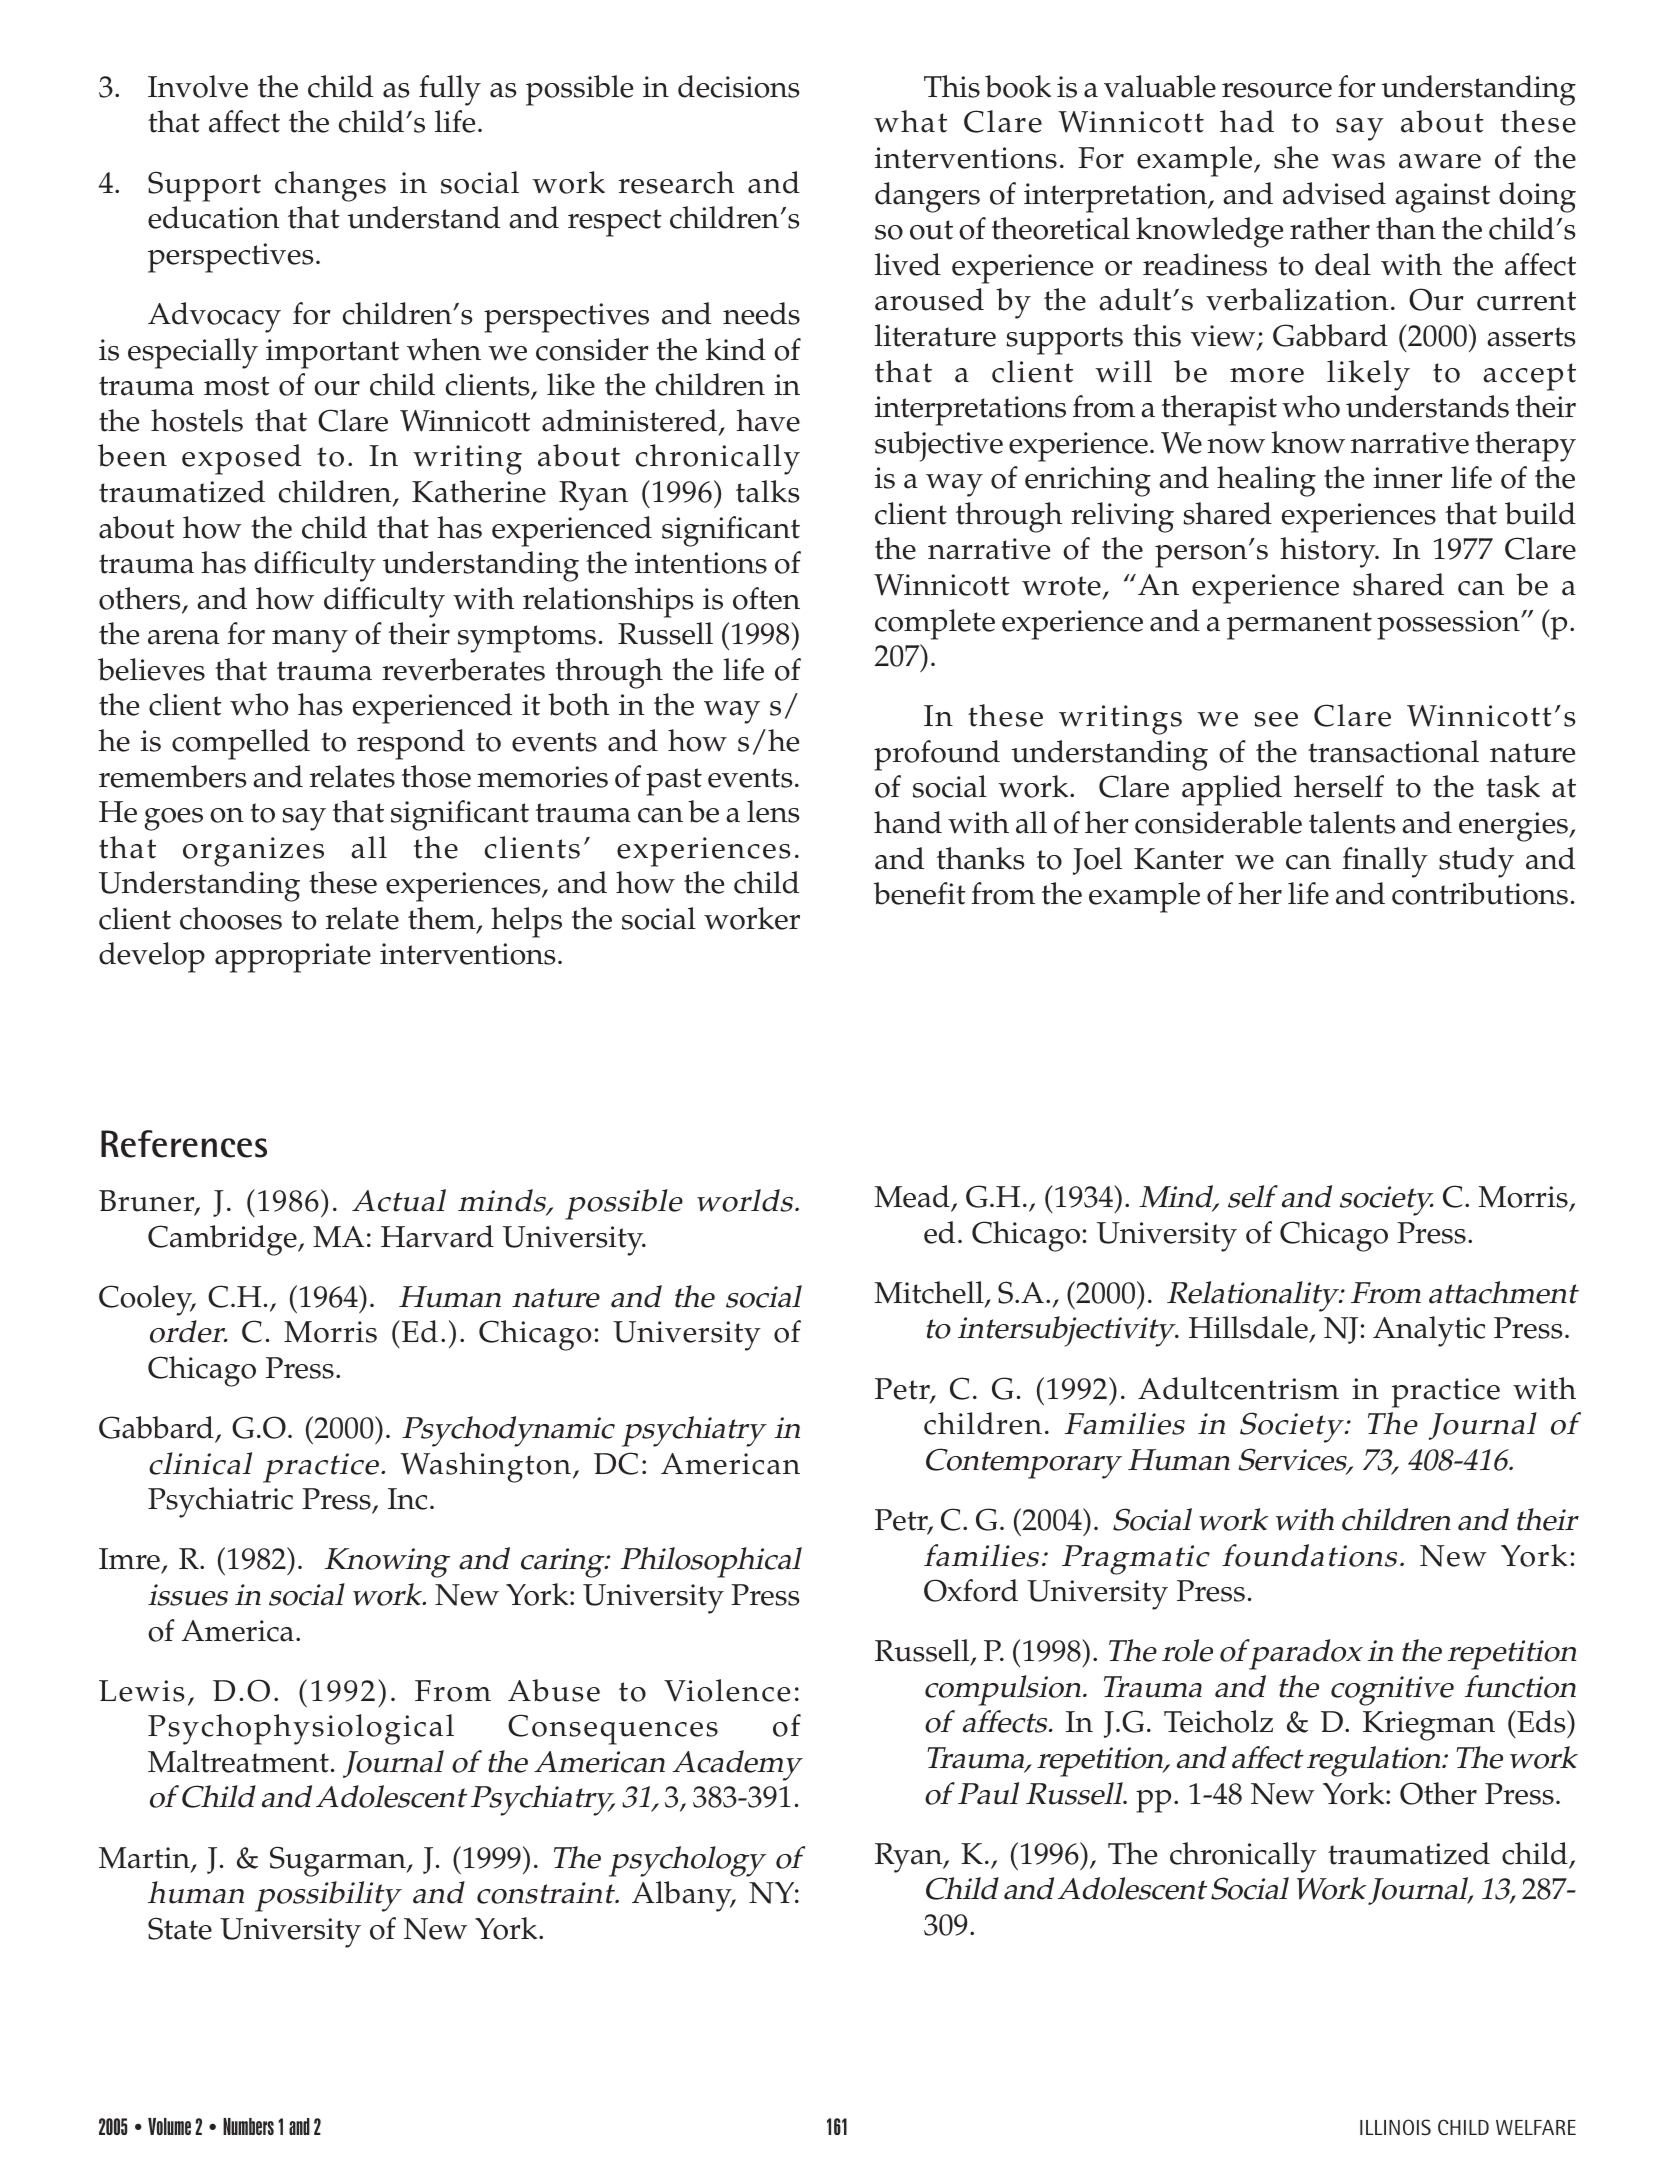  What do you see at coordinates (1429, 1331) in the screenshot?
I see `Analytic` at bounding box center [1429, 1331].
